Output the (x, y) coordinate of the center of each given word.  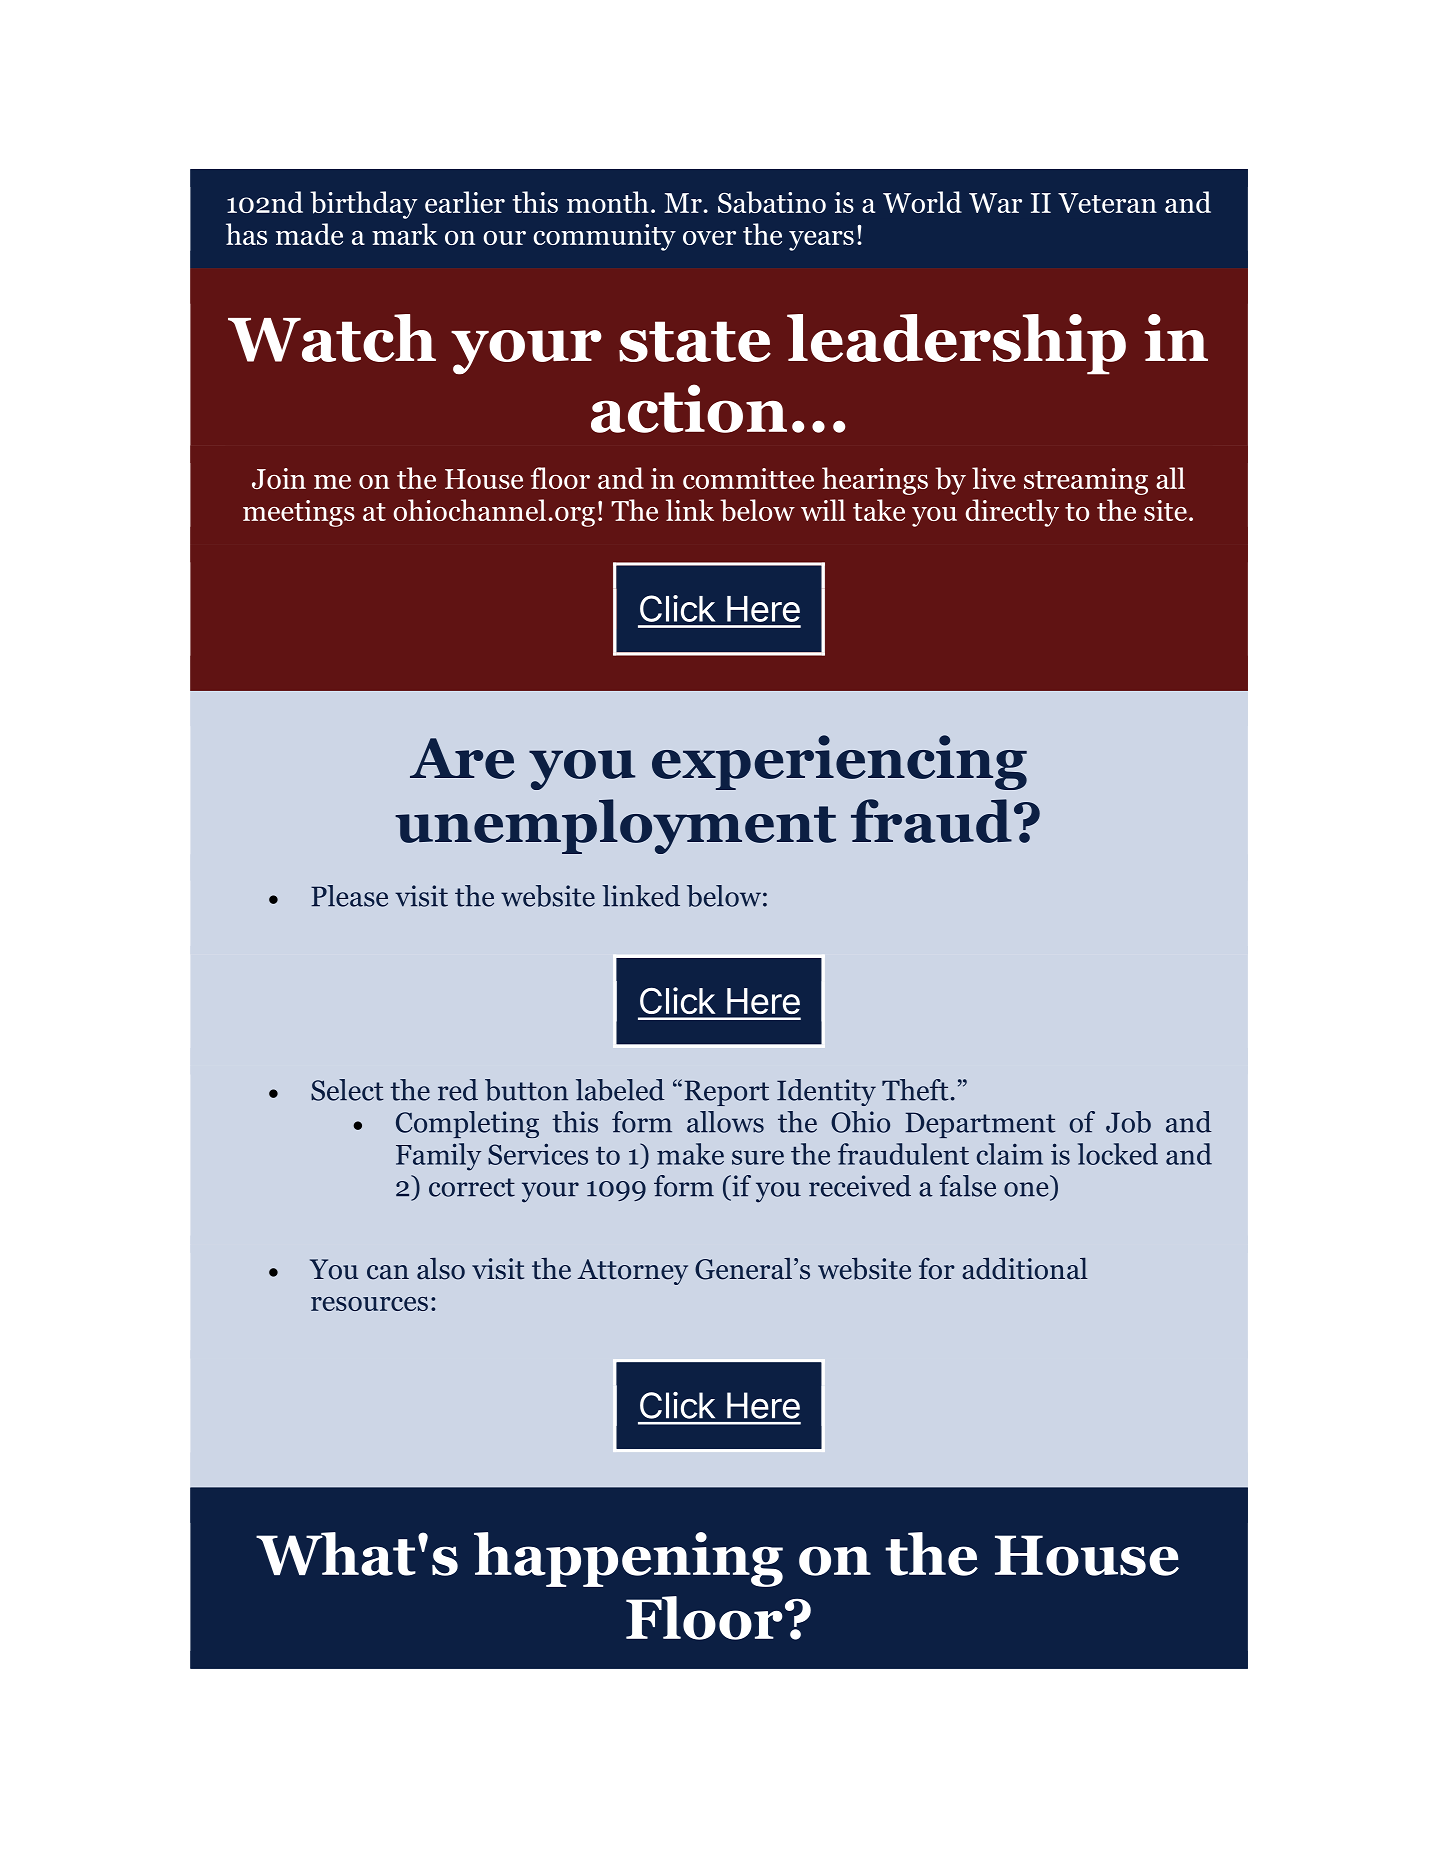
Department (980, 1125)
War (995, 203)
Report (726, 1093)
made (309, 234)
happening (628, 1559)
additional (1025, 1268)
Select (347, 1090)
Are (462, 758)
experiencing (839, 762)
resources (369, 1304)
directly (1012, 513)
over (709, 238)
